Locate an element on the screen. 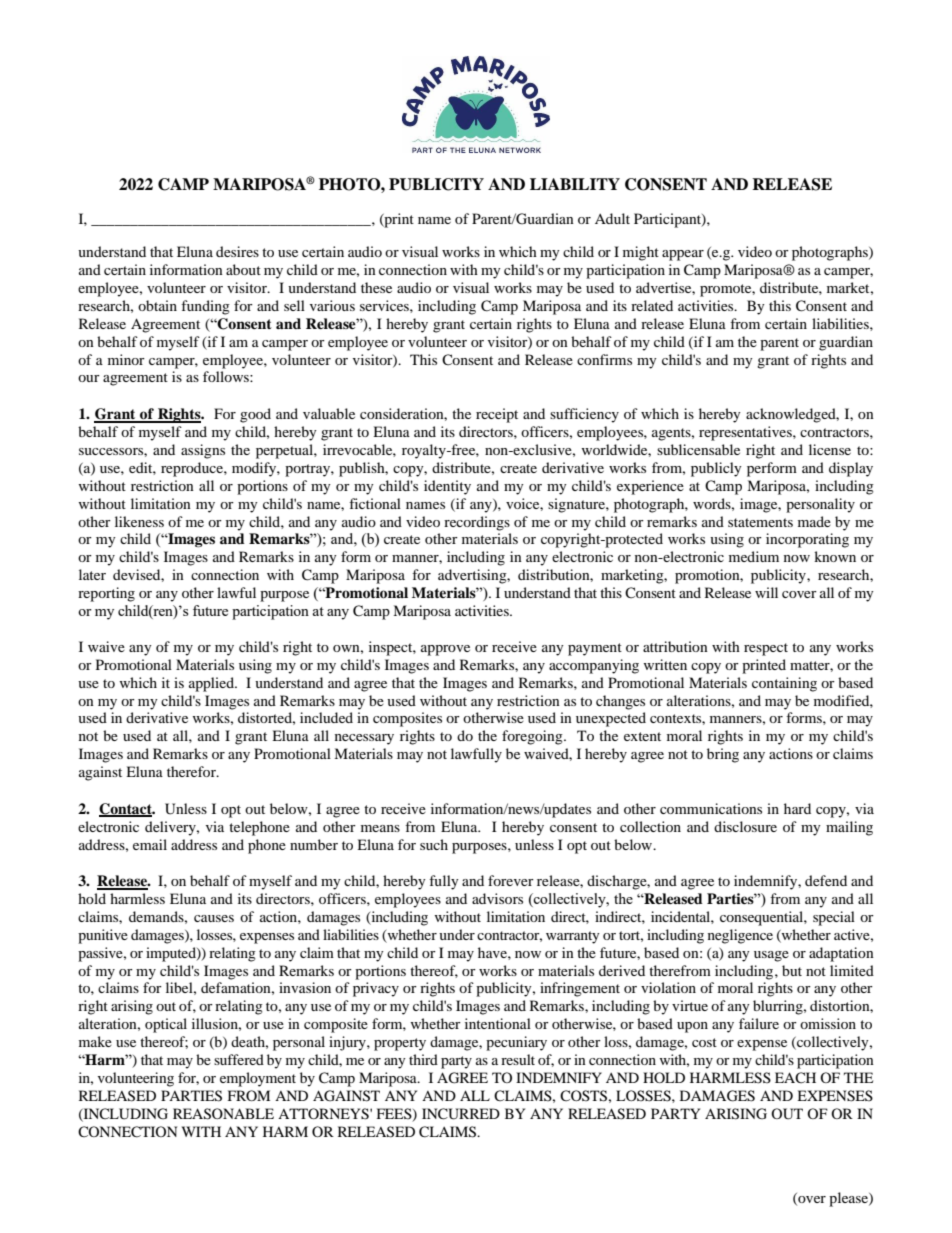  receipt is located at coordinates (497, 415).
